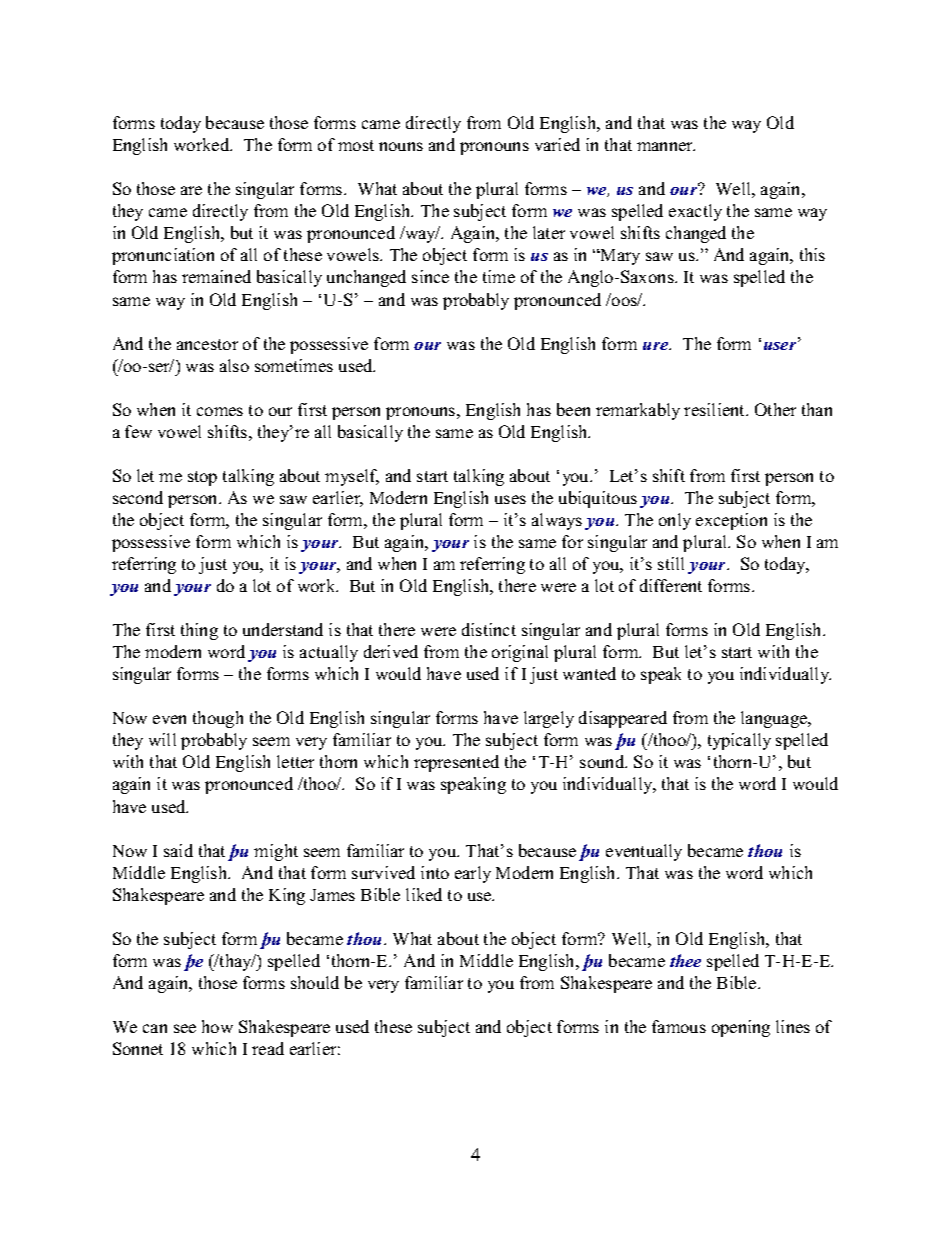 This document has height=1233, width=952. Describe the element at coordinates (573, 409) in the document. I see `been` at that location.
